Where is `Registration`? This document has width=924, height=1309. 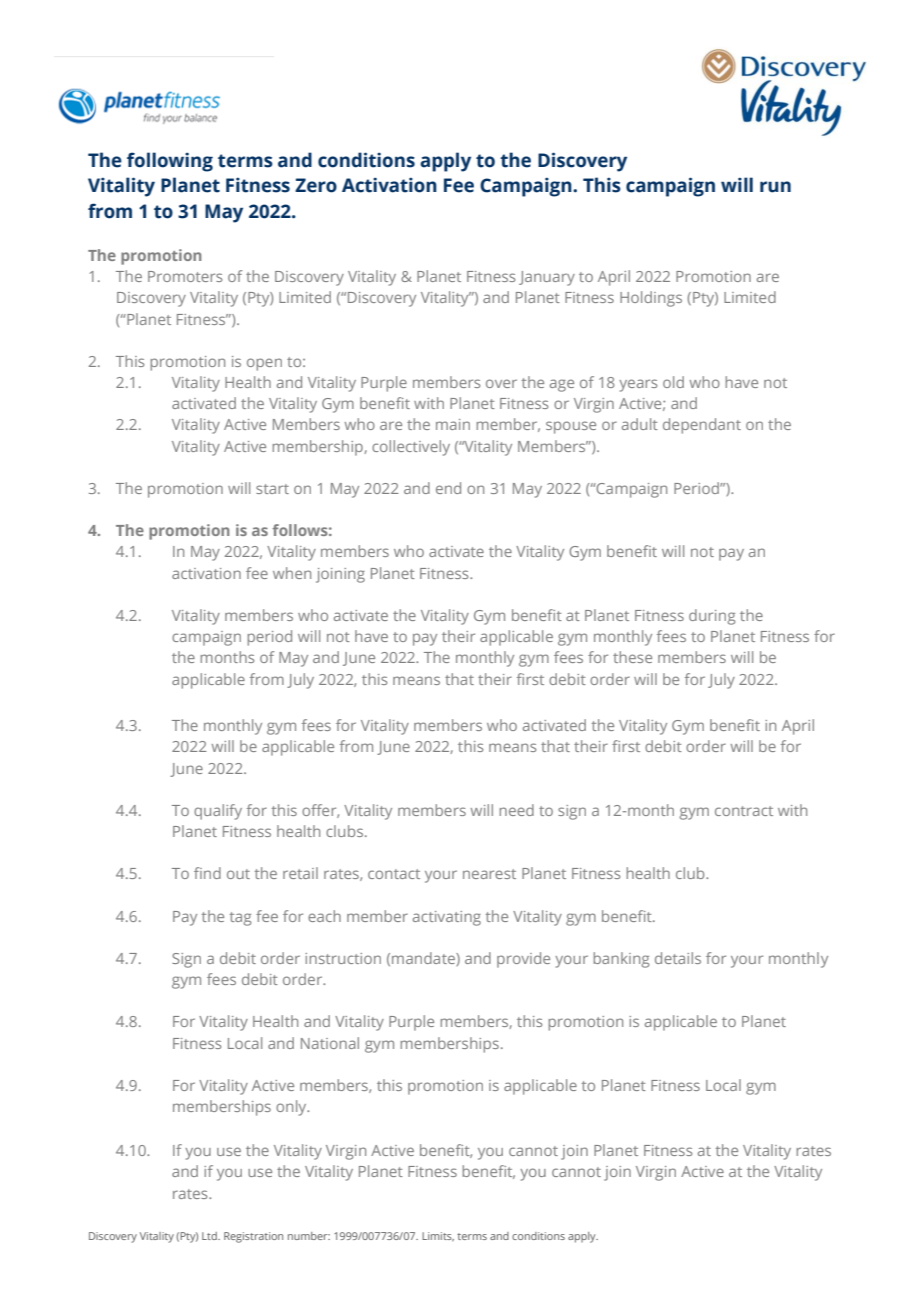 Registration is located at coordinates (253, 1237).
